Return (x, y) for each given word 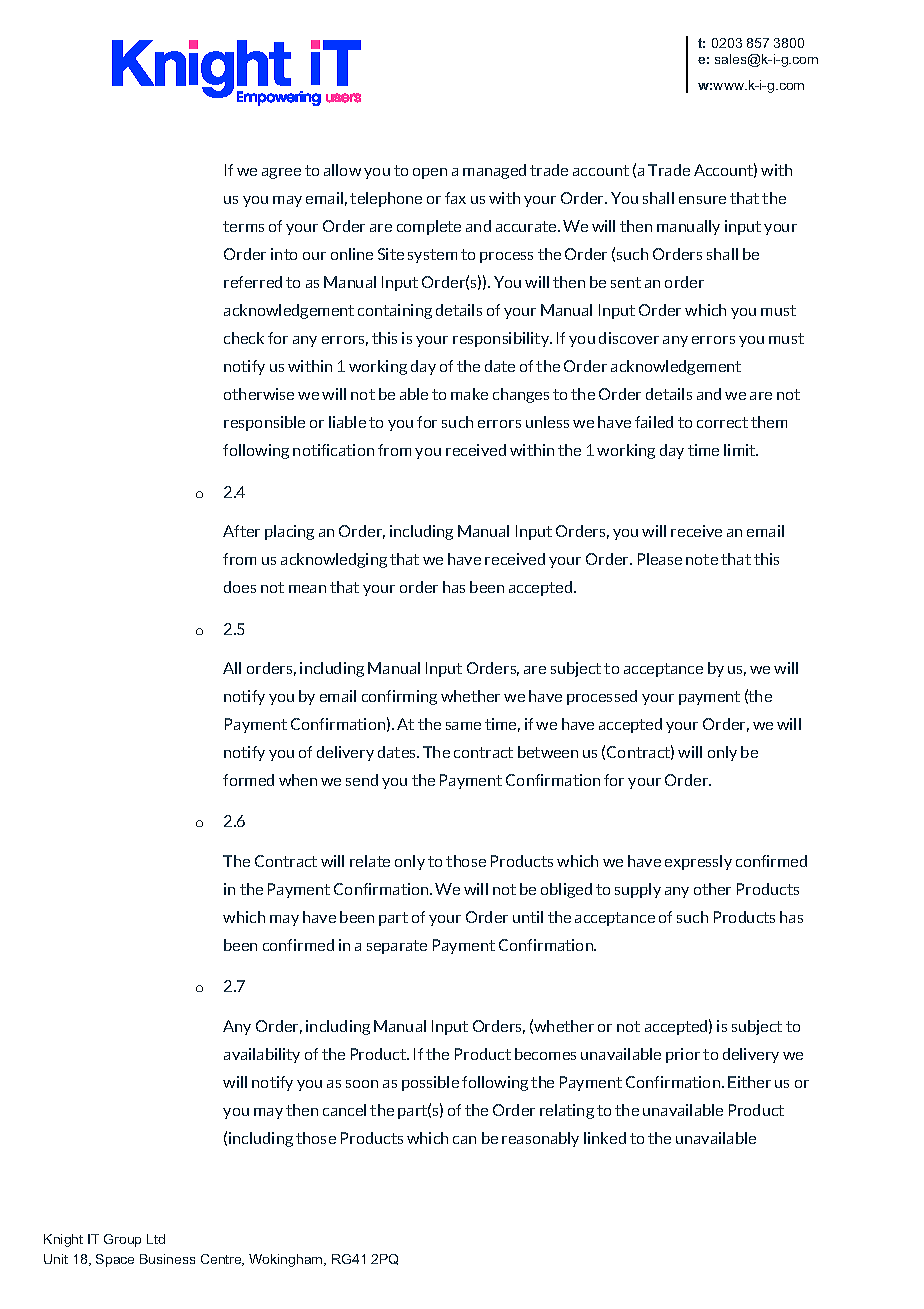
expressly (698, 862)
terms (243, 226)
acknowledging (334, 560)
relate (370, 861)
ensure (702, 200)
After (241, 531)
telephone (386, 199)
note (702, 559)
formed (248, 780)
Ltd (156, 1239)
